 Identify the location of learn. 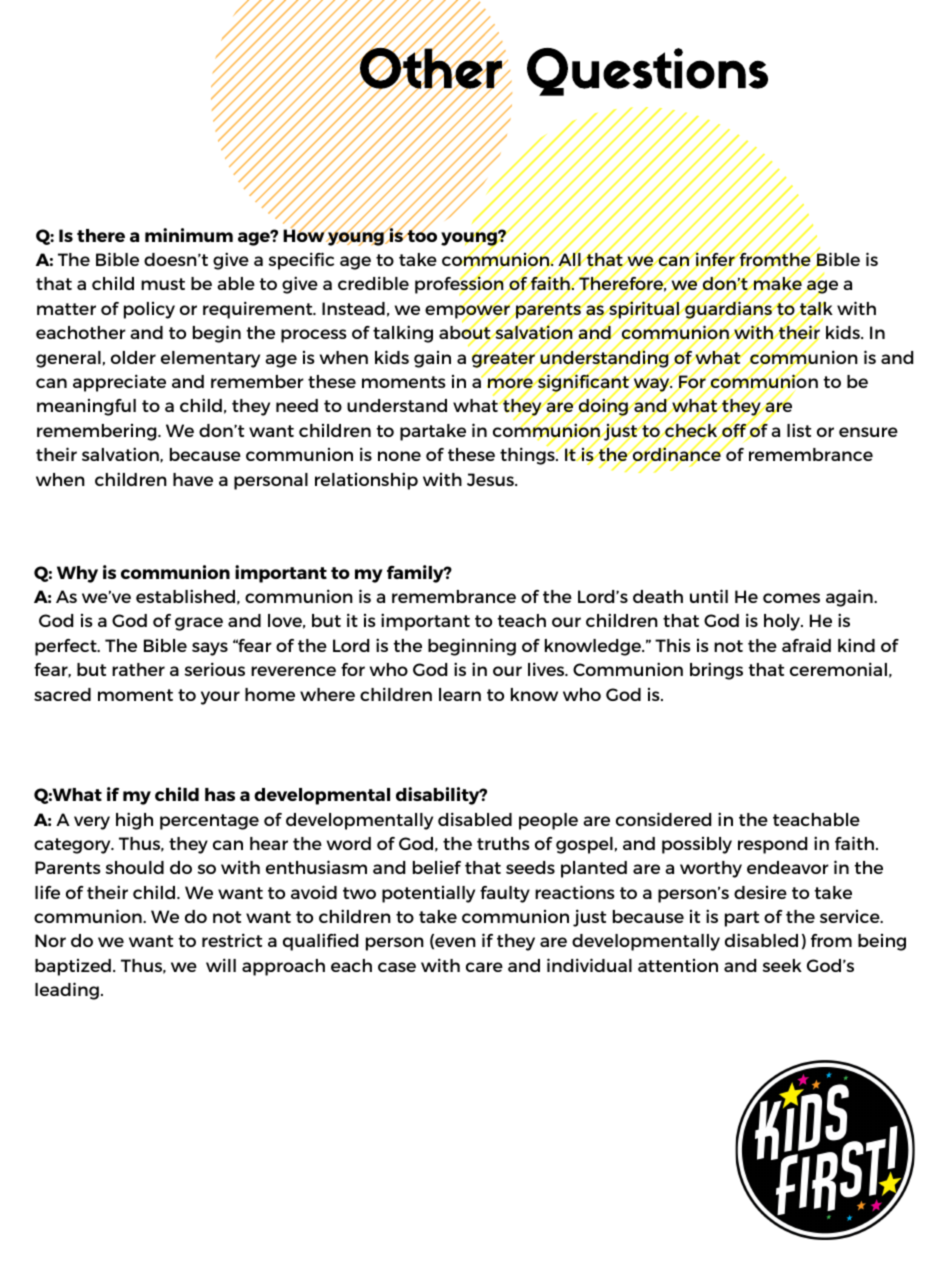
(460, 694).
